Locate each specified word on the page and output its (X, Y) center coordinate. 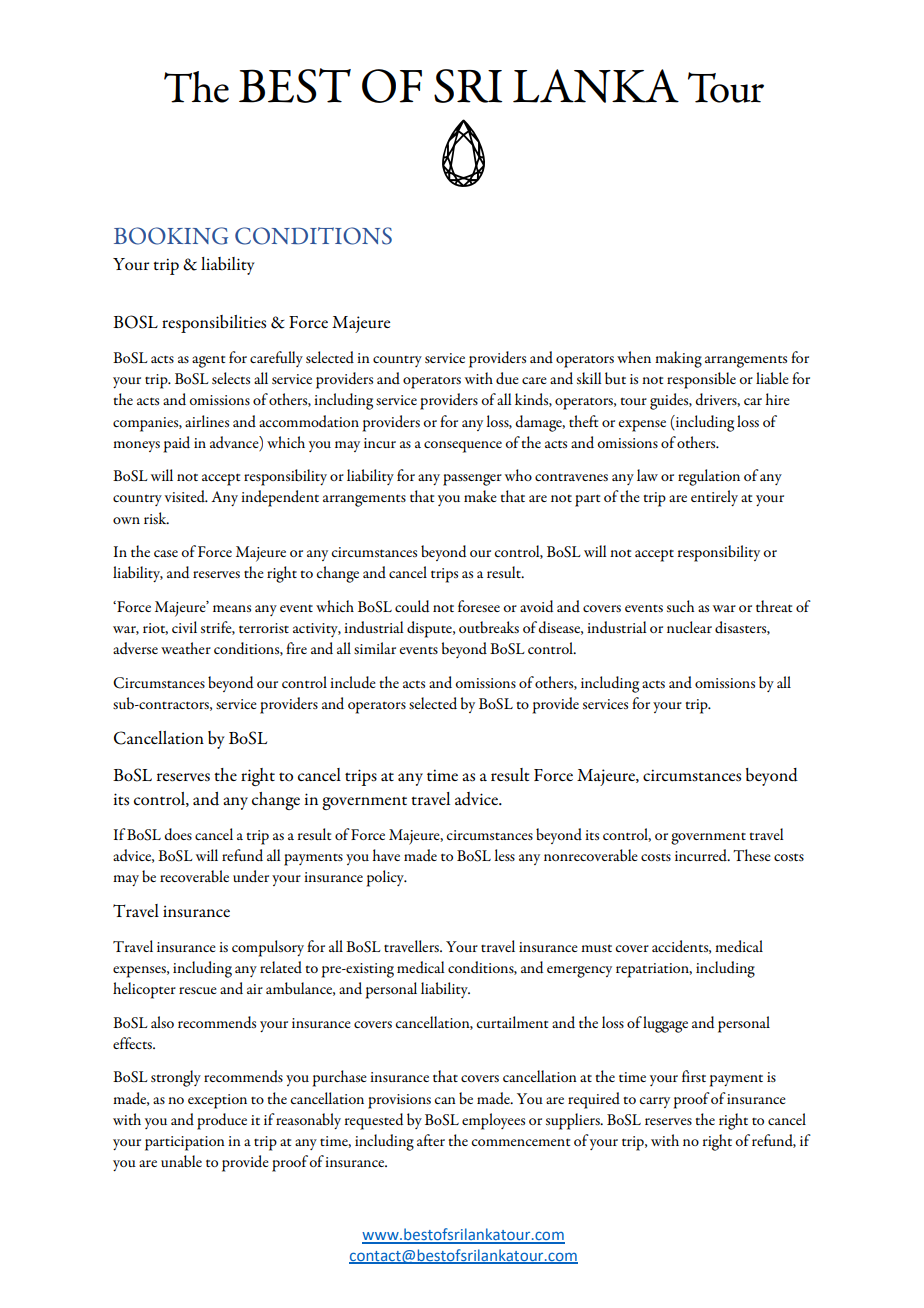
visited (186, 496)
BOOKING (171, 236)
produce (222, 1121)
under (251, 876)
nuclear (689, 627)
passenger (472, 480)
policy (386, 878)
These (752, 855)
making (678, 359)
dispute (430, 629)
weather (186, 648)
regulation (709, 477)
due (507, 378)
